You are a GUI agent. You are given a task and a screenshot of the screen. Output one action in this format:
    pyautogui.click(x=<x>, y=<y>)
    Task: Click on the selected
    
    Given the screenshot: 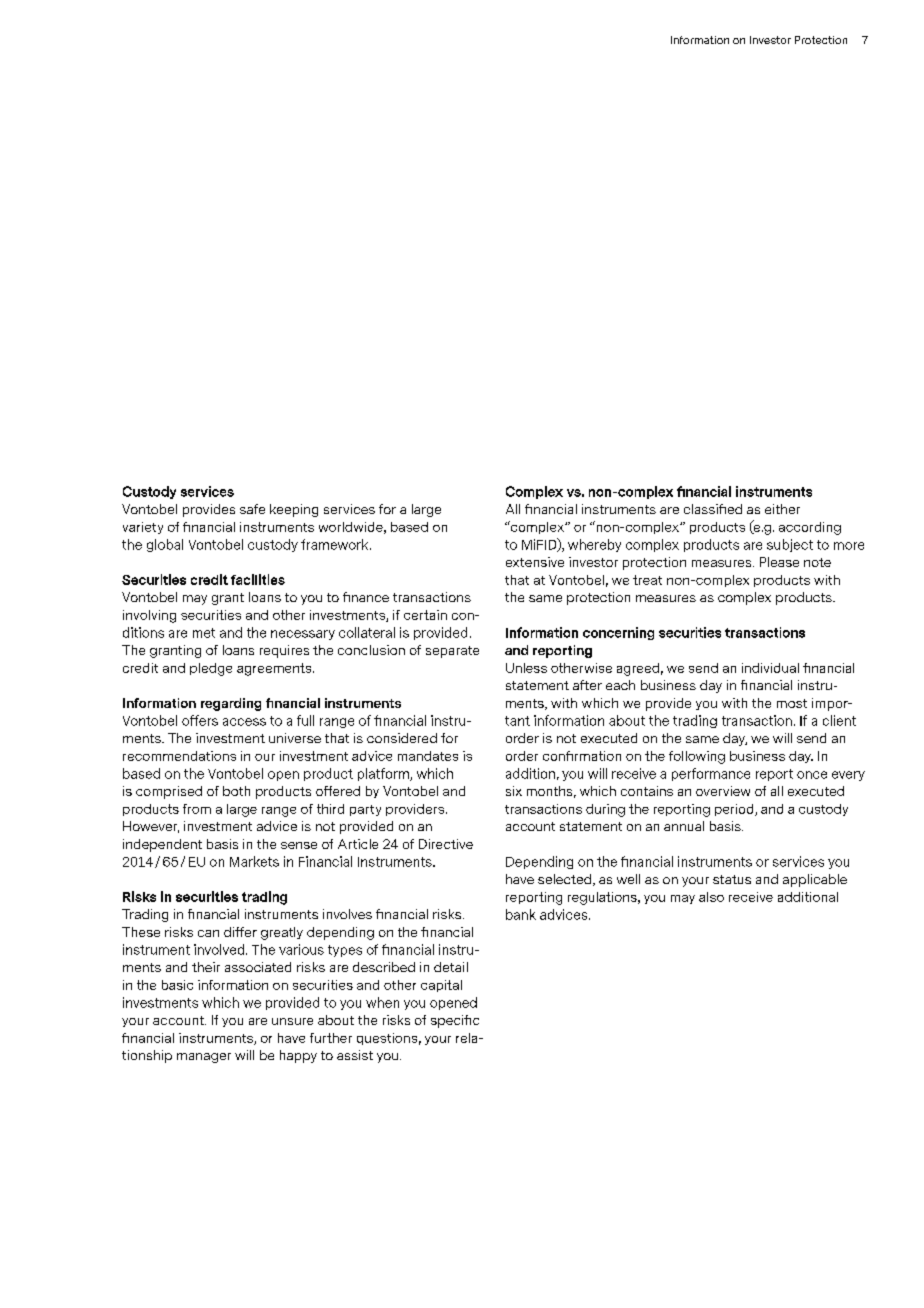 What is the action you would take?
    pyautogui.click(x=564, y=879)
